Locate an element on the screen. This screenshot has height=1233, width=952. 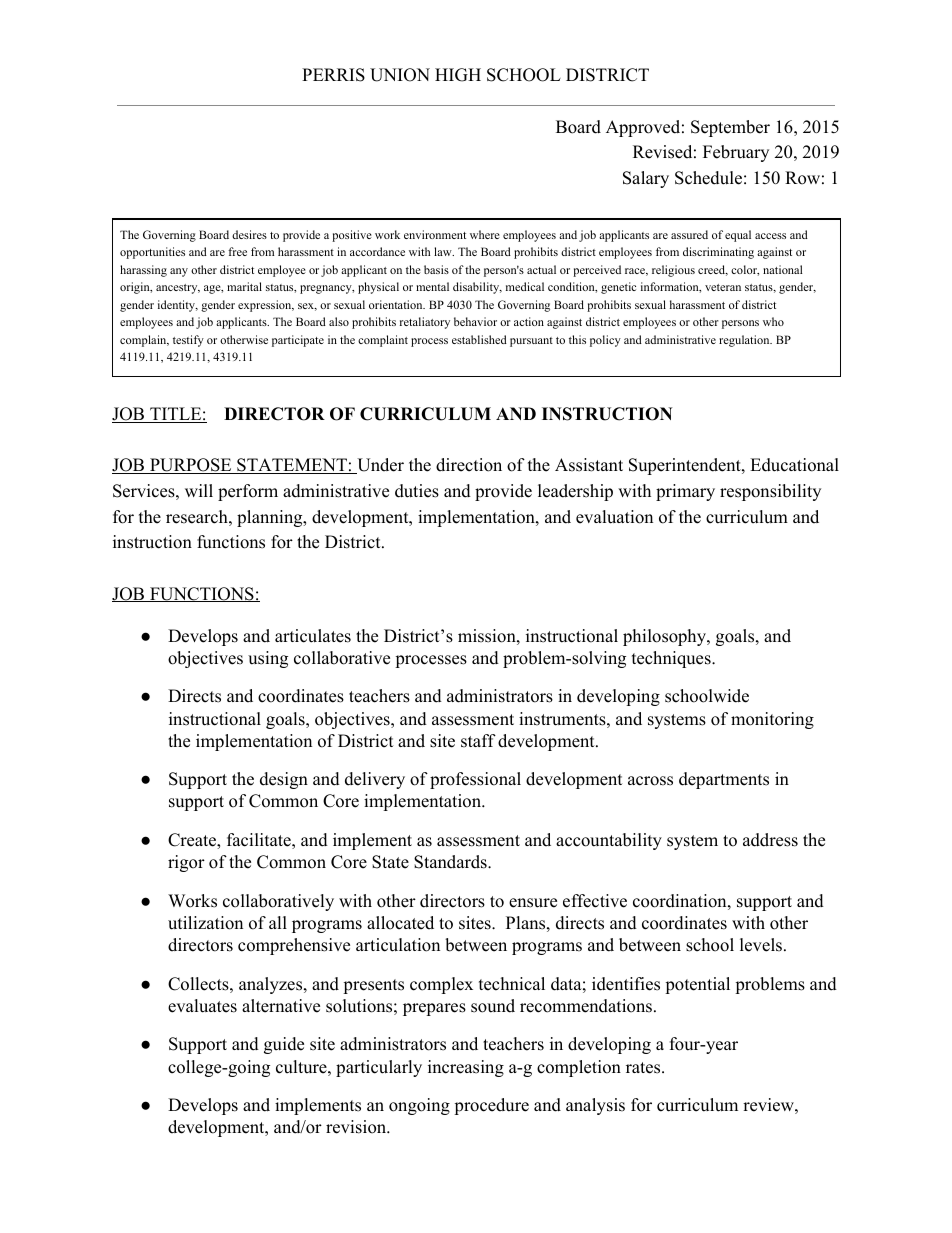
guide is located at coordinates (284, 1045).
